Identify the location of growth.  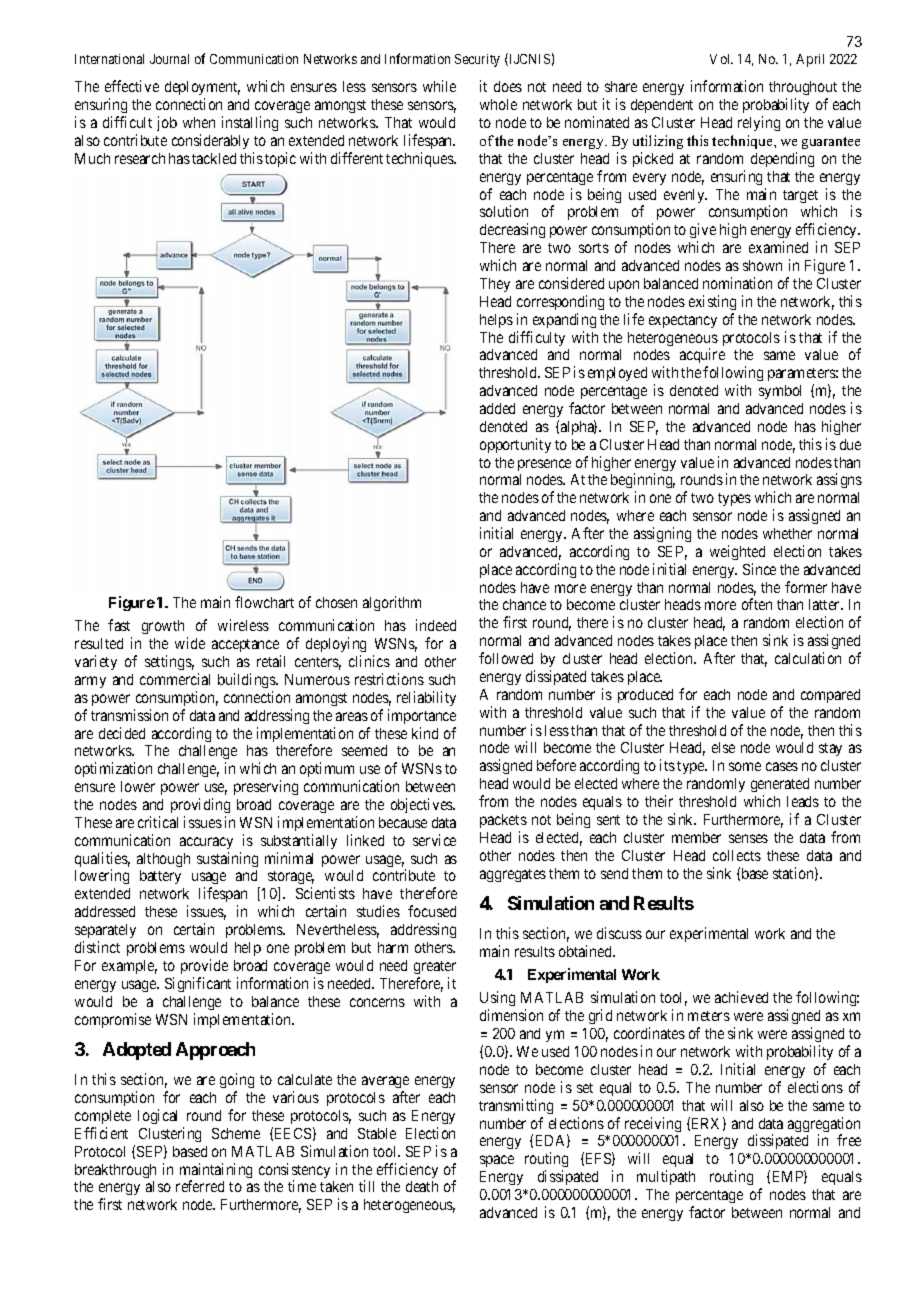
(163, 627).
